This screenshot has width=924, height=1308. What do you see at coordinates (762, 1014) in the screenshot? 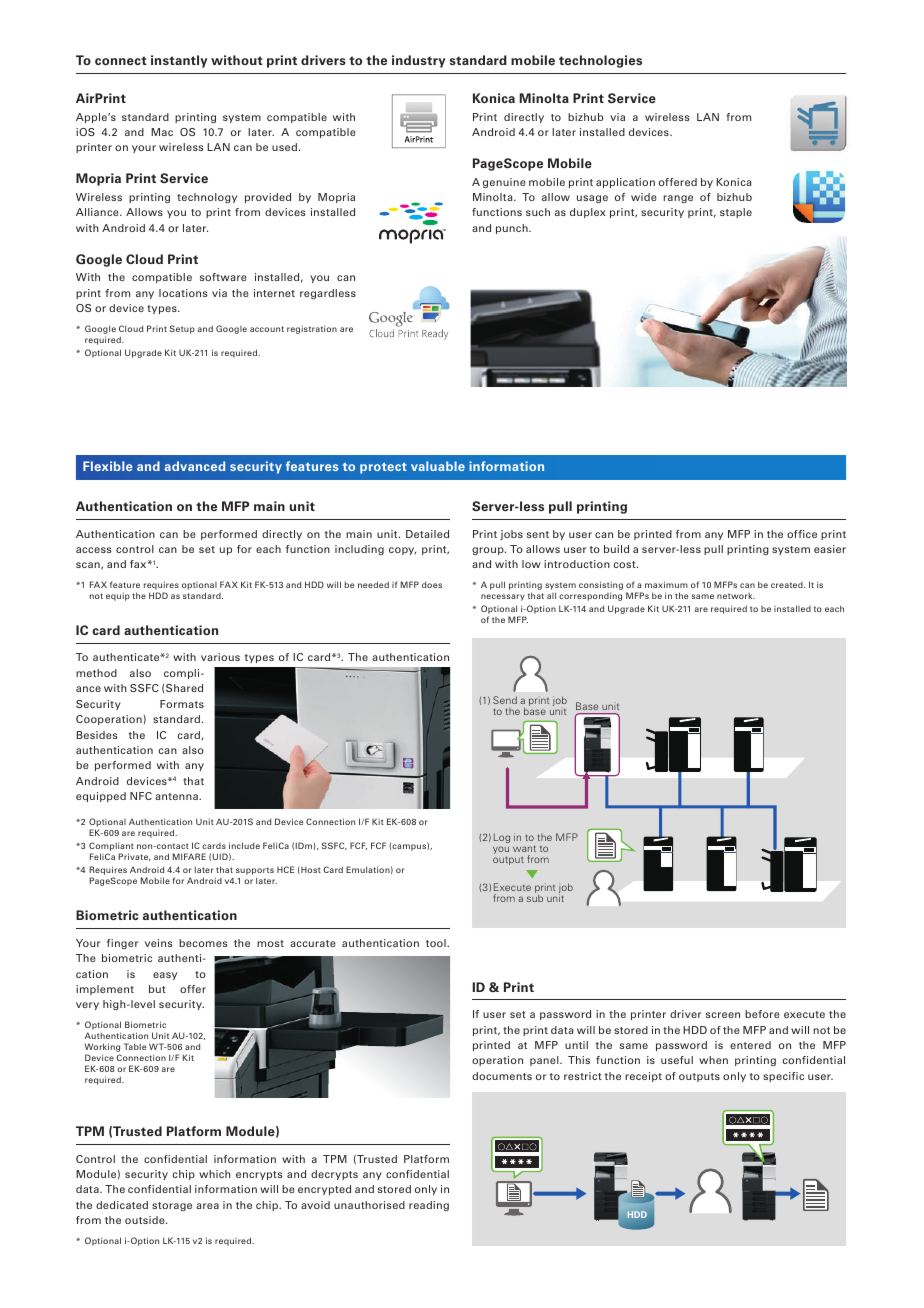
I see `before` at bounding box center [762, 1014].
